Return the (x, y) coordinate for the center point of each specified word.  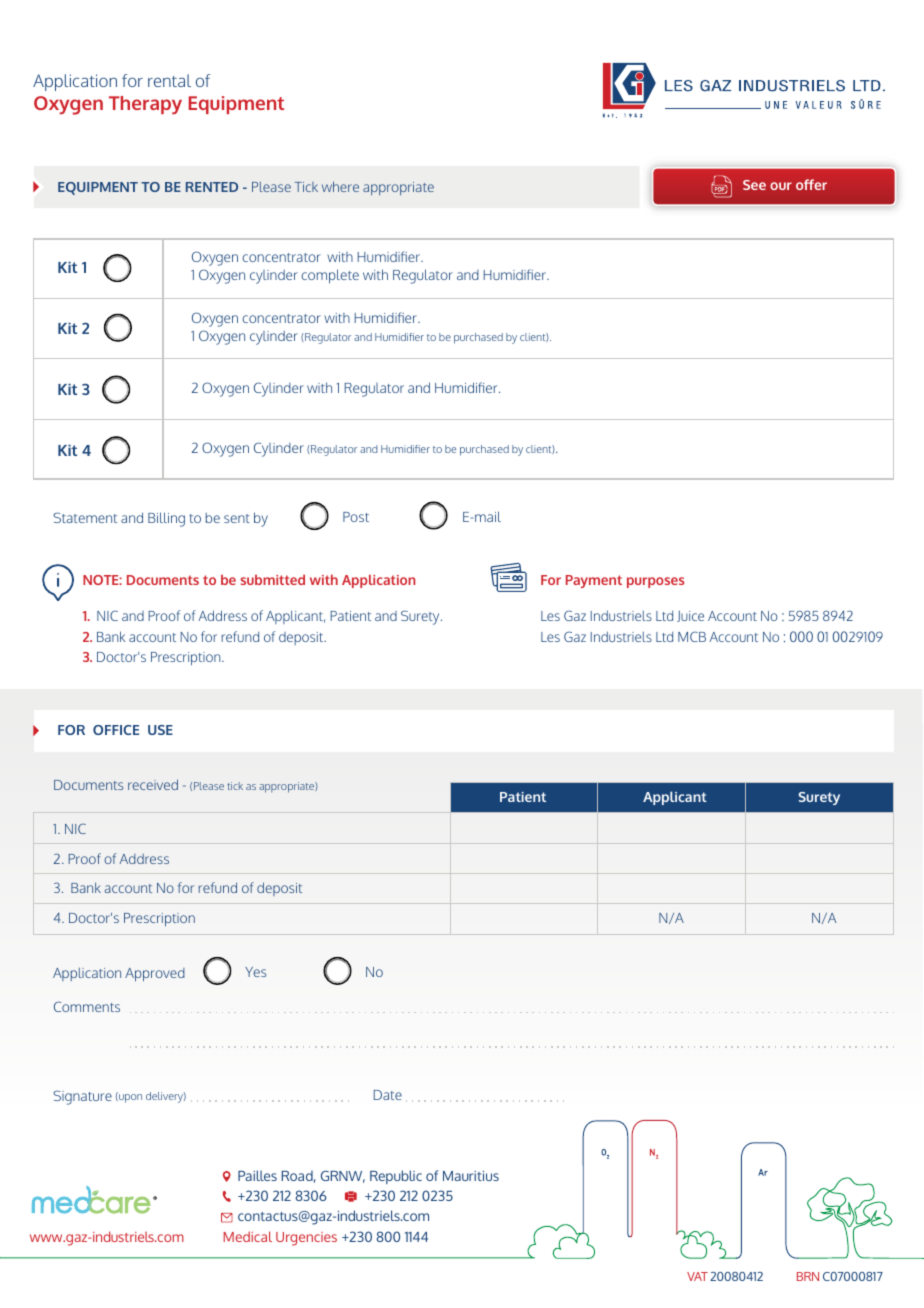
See (754, 185)
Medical (247, 1236)
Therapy (145, 105)
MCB (692, 636)
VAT (697, 1276)
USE (160, 730)
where (340, 186)
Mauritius (471, 1176)
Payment (594, 581)
